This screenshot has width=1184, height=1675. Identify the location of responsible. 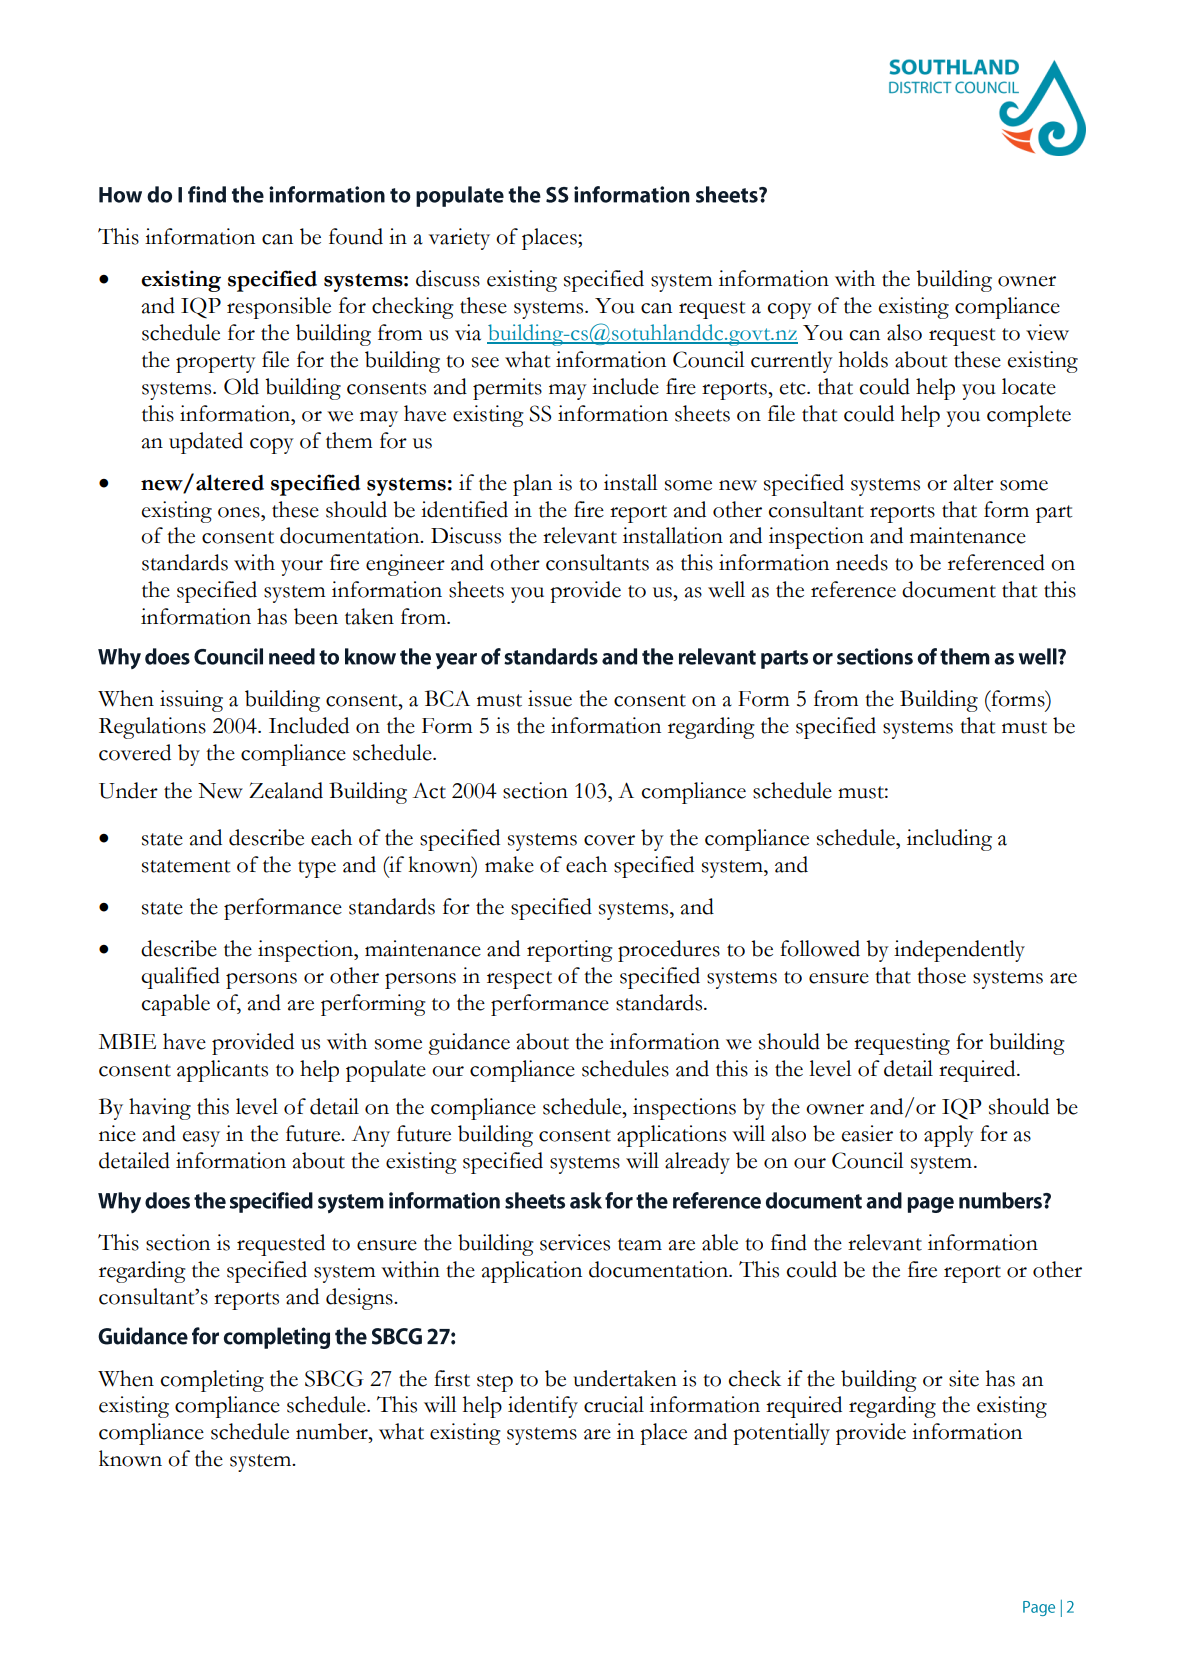
(279, 308).
